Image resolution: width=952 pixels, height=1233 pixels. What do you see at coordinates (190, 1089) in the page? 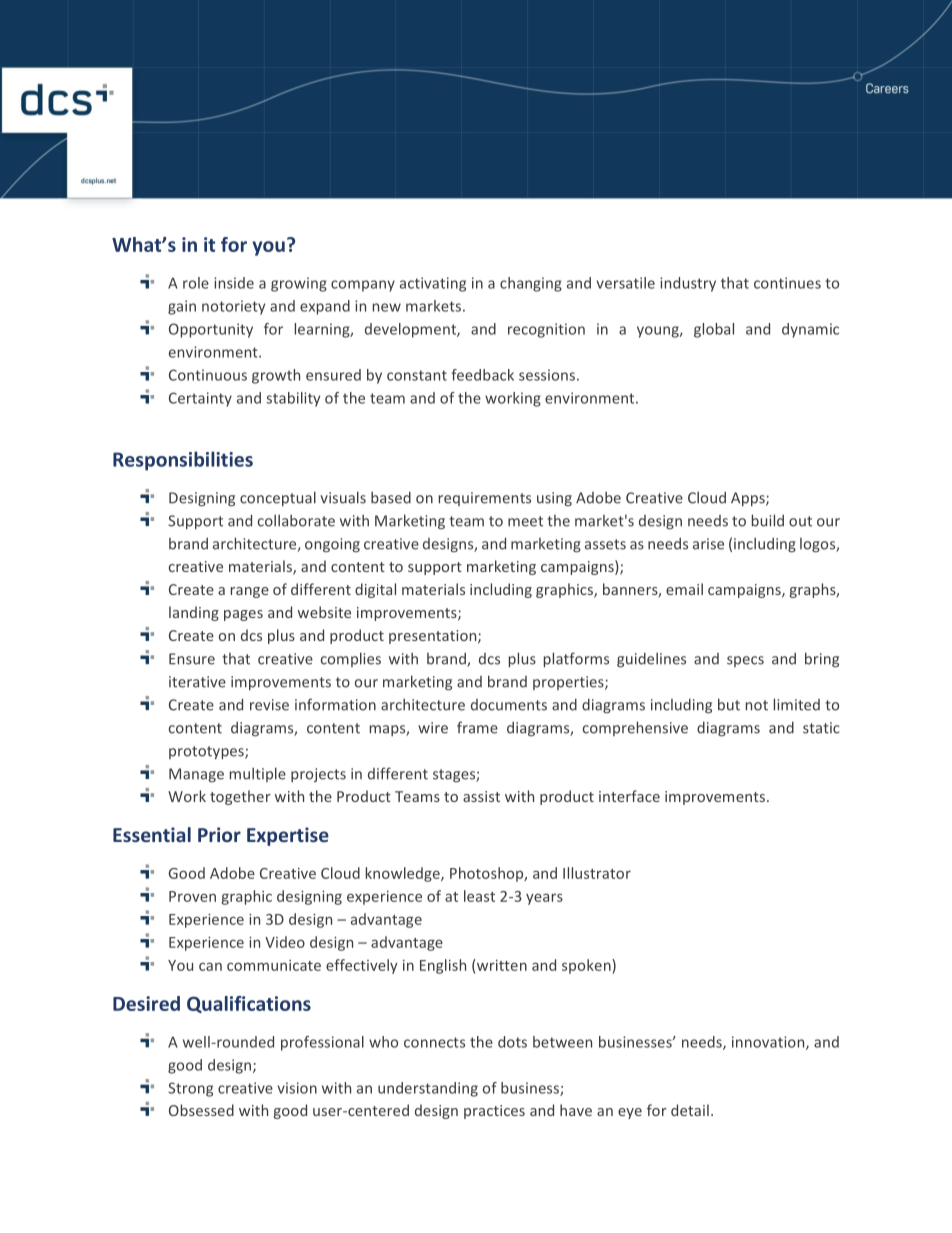
I see `Strong` at bounding box center [190, 1089].
